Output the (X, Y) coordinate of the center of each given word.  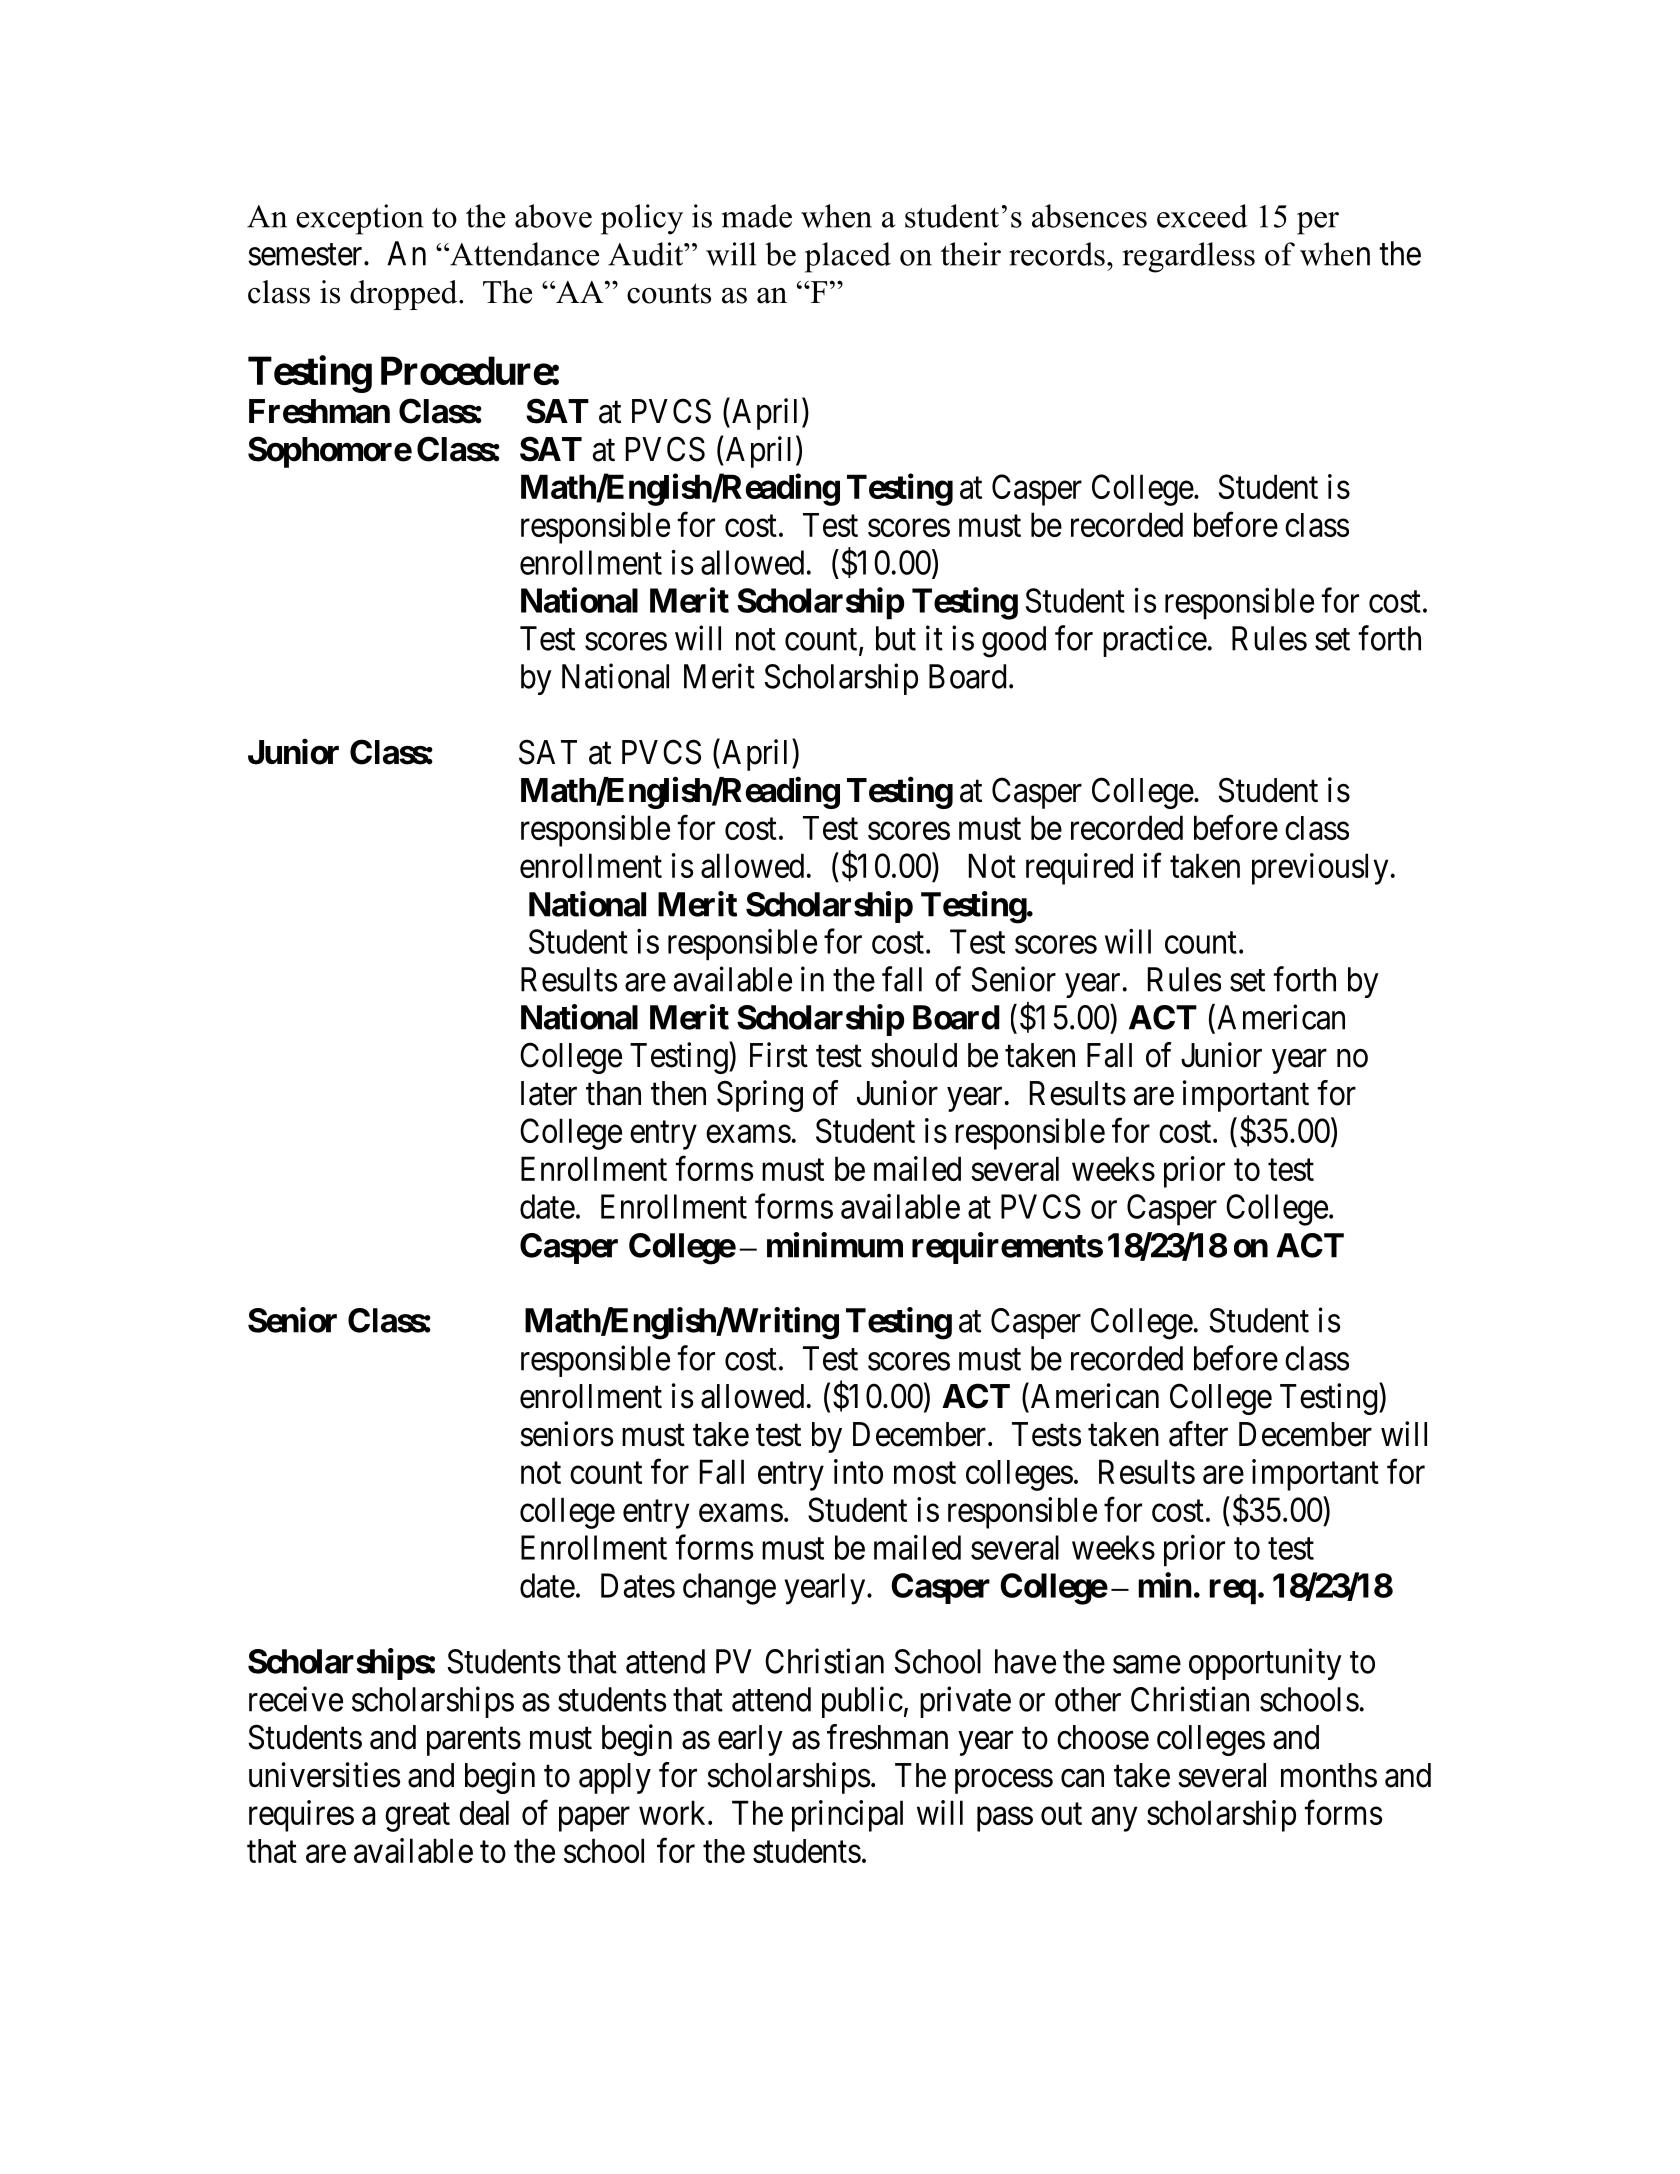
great (417, 1817)
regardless (1188, 257)
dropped (405, 295)
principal (847, 1816)
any (1114, 1819)
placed (848, 257)
